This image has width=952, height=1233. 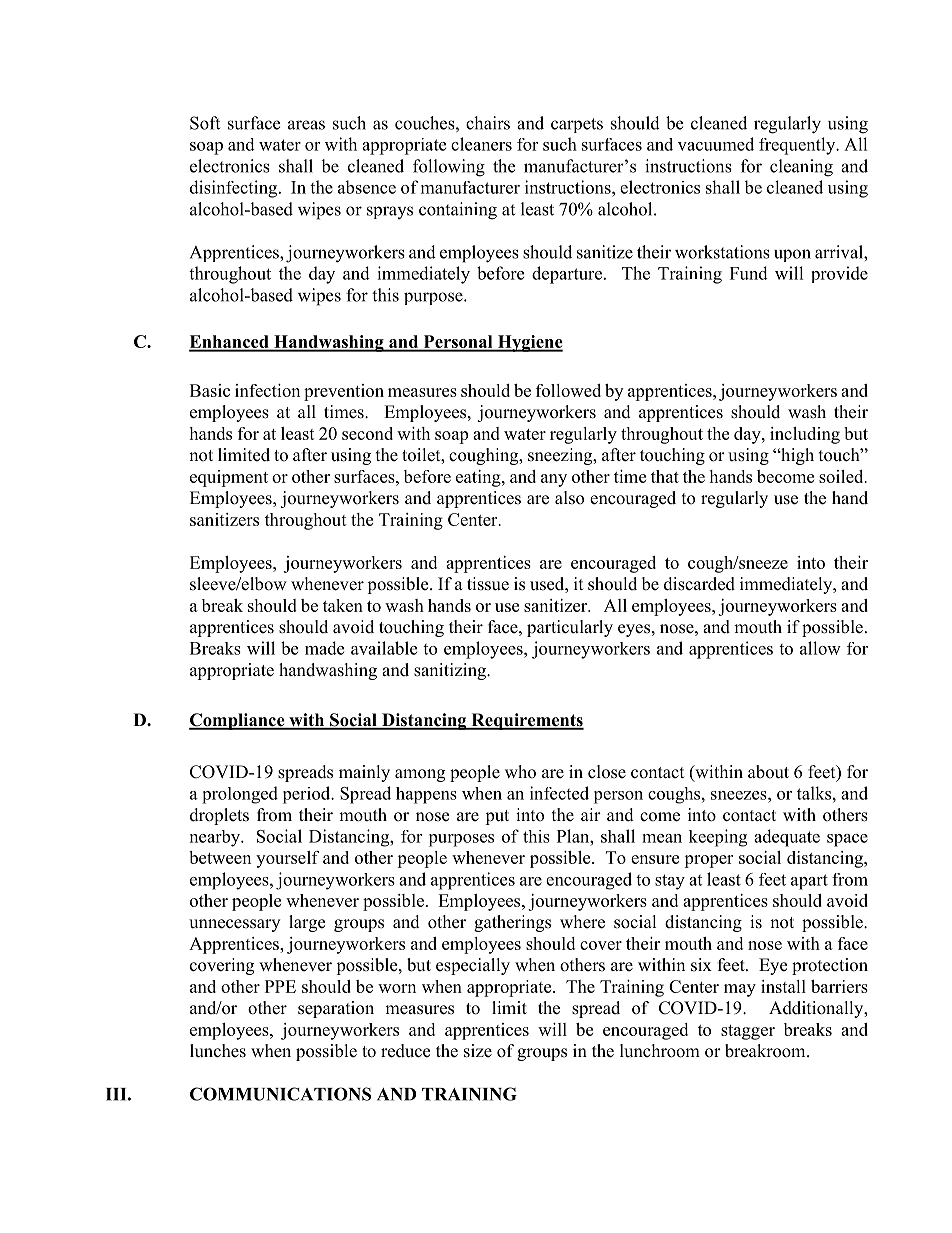 I want to click on COMMUNICATIONS, so click(x=280, y=1094).
